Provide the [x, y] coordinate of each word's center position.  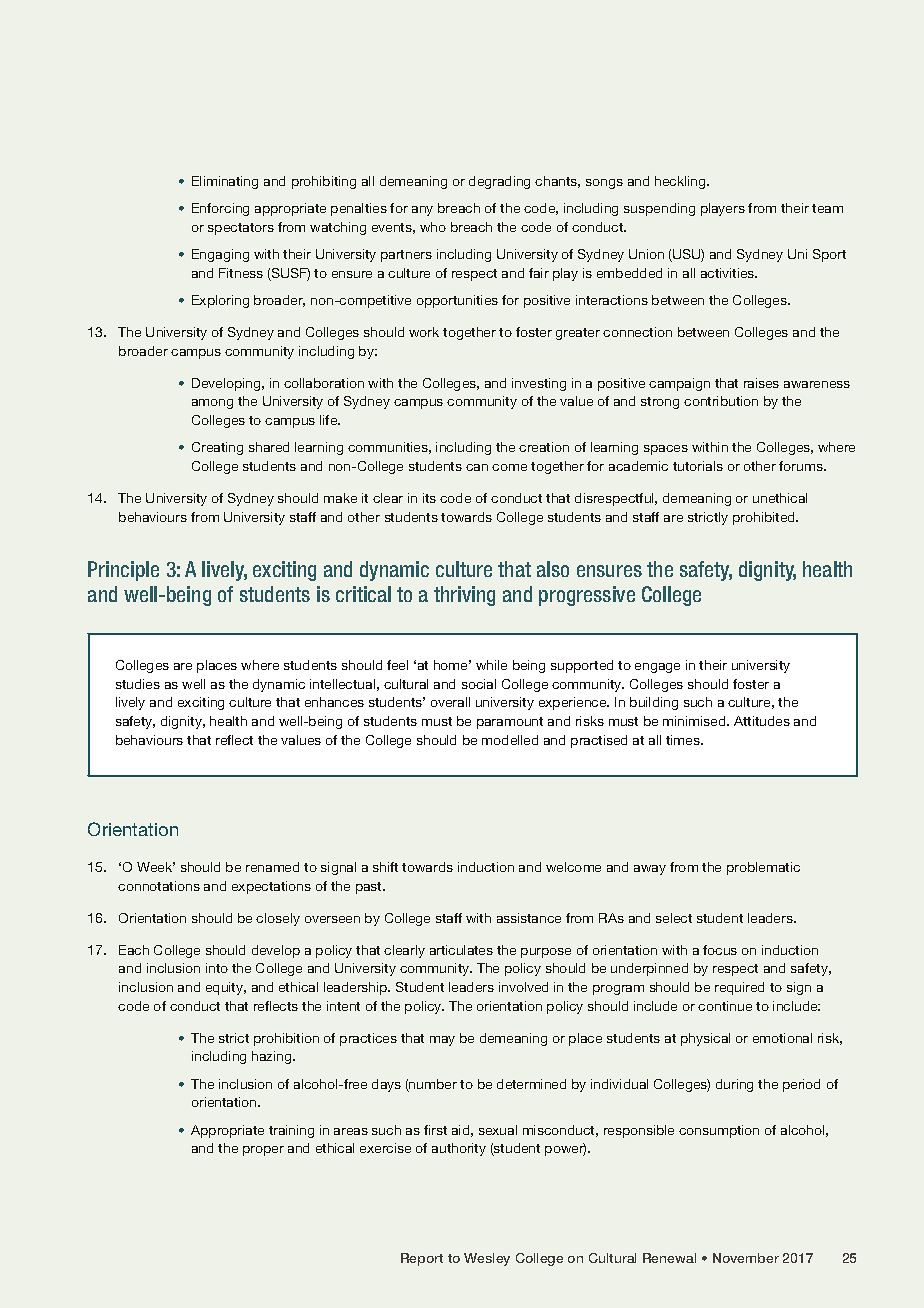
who [433, 227]
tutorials [698, 466]
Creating [217, 448]
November [746, 1258]
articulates [461, 950]
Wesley [487, 1259]
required [739, 988]
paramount [510, 723]
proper [263, 1151]
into [217, 968]
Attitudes [762, 721]
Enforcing [220, 209]
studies [138, 684]
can [477, 467]
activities [729, 273]
